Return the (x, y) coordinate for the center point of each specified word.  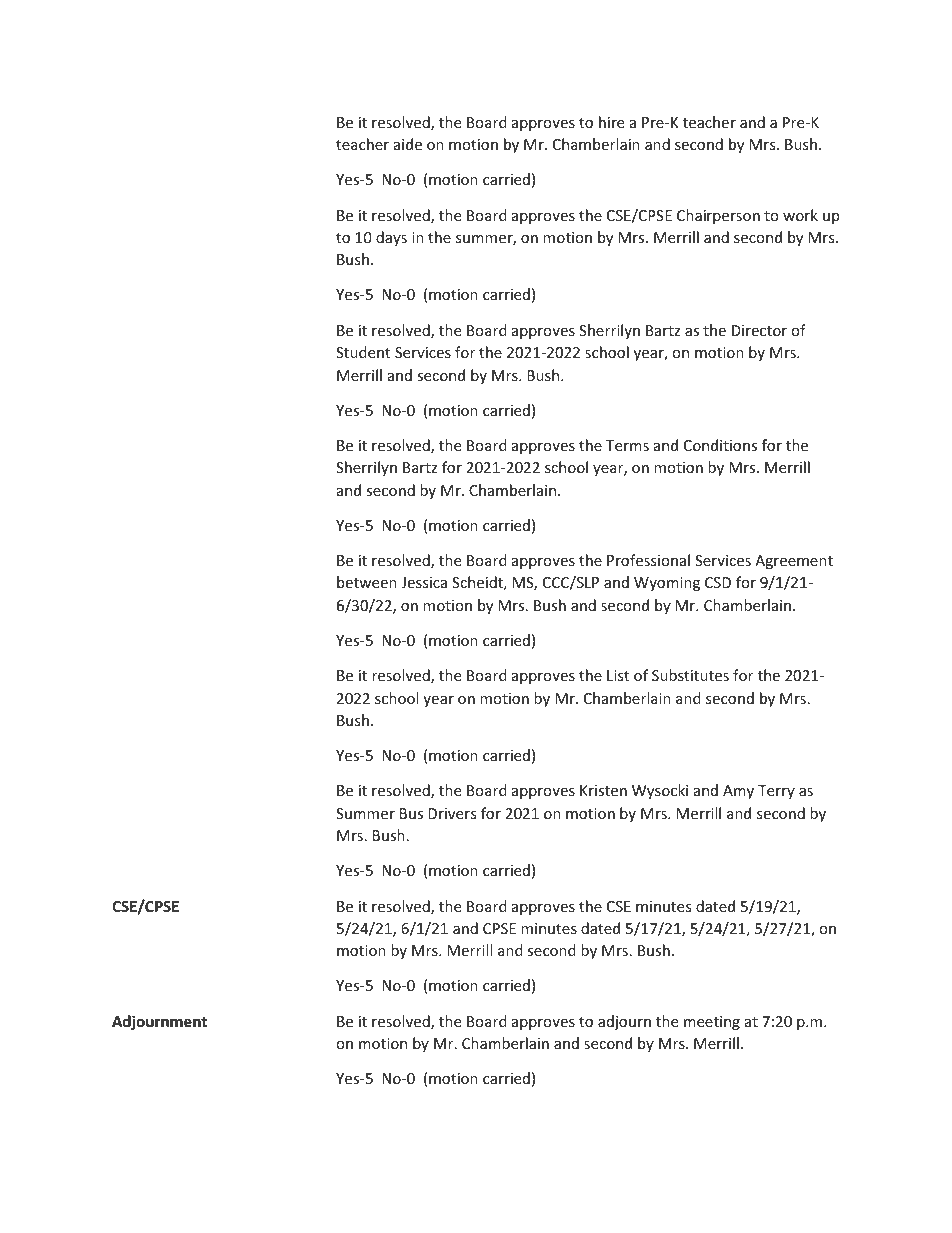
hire (611, 122)
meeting (712, 1023)
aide (408, 144)
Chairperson (718, 216)
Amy (738, 792)
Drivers (452, 813)
